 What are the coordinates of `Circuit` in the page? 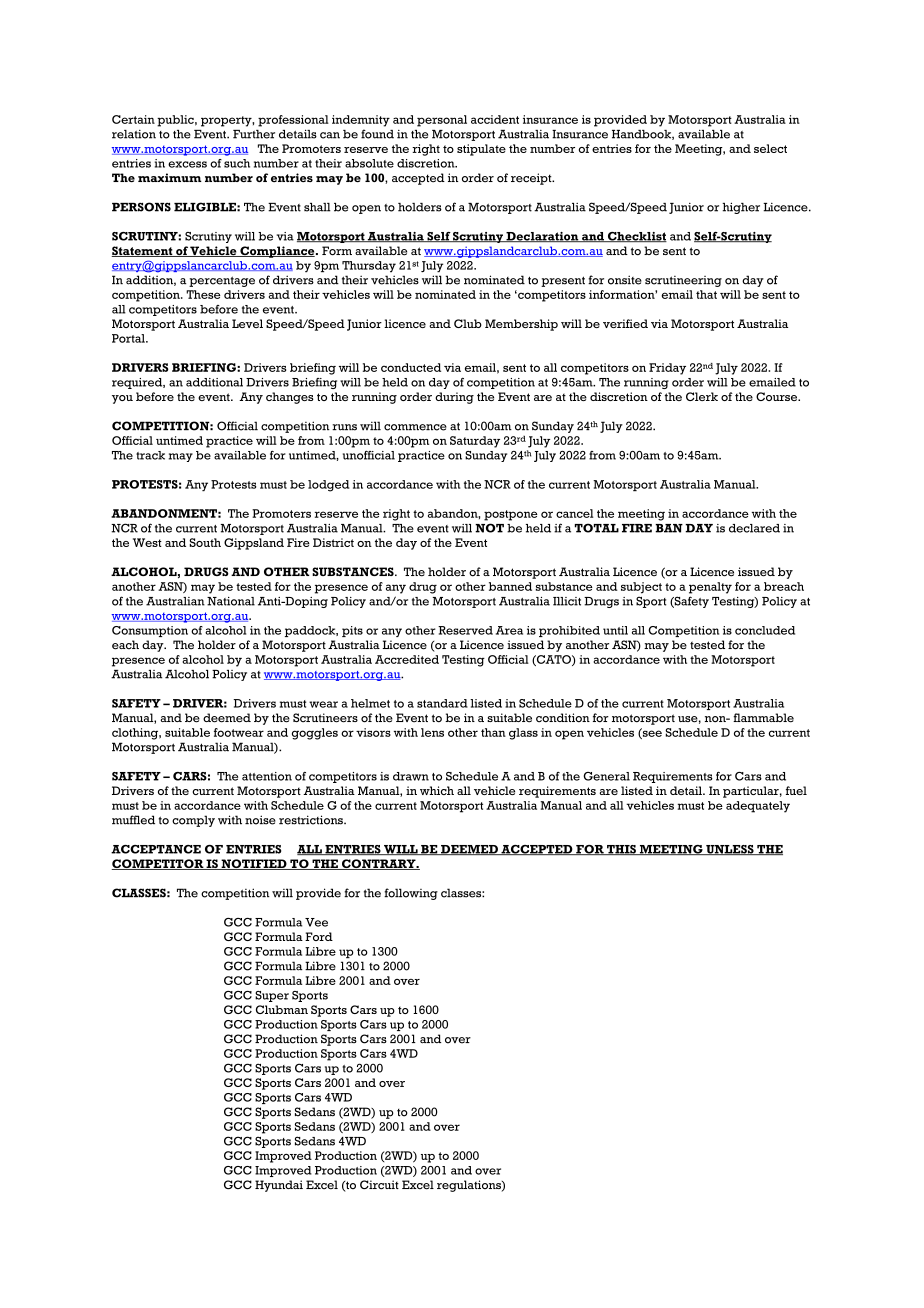 It's located at (379, 1185).
